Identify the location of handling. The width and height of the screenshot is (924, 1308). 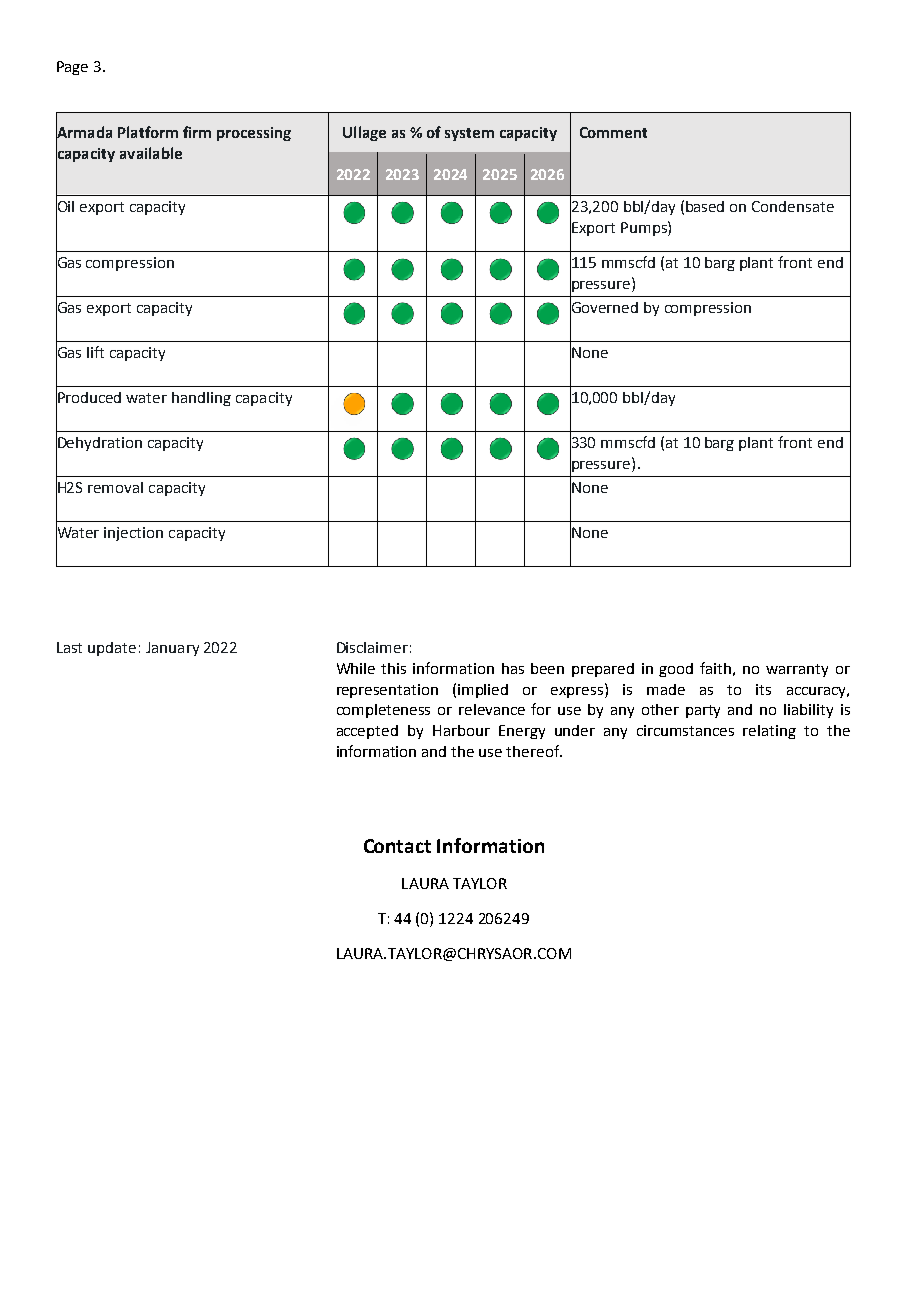
(201, 399).
